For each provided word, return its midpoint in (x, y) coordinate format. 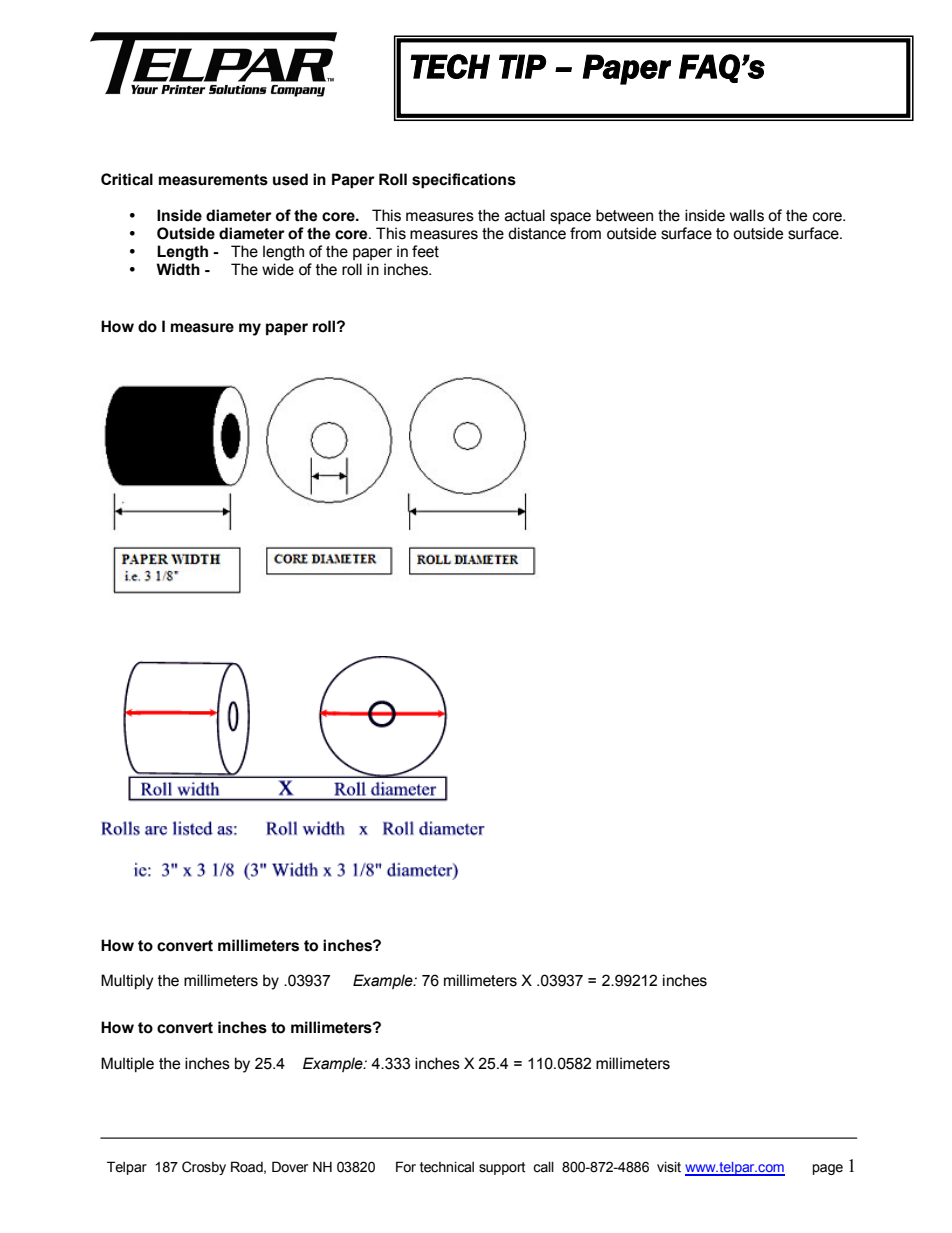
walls (747, 215)
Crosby (204, 1168)
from (585, 233)
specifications (464, 181)
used (290, 179)
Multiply (127, 982)
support (502, 1168)
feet (425, 251)
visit (669, 1167)
